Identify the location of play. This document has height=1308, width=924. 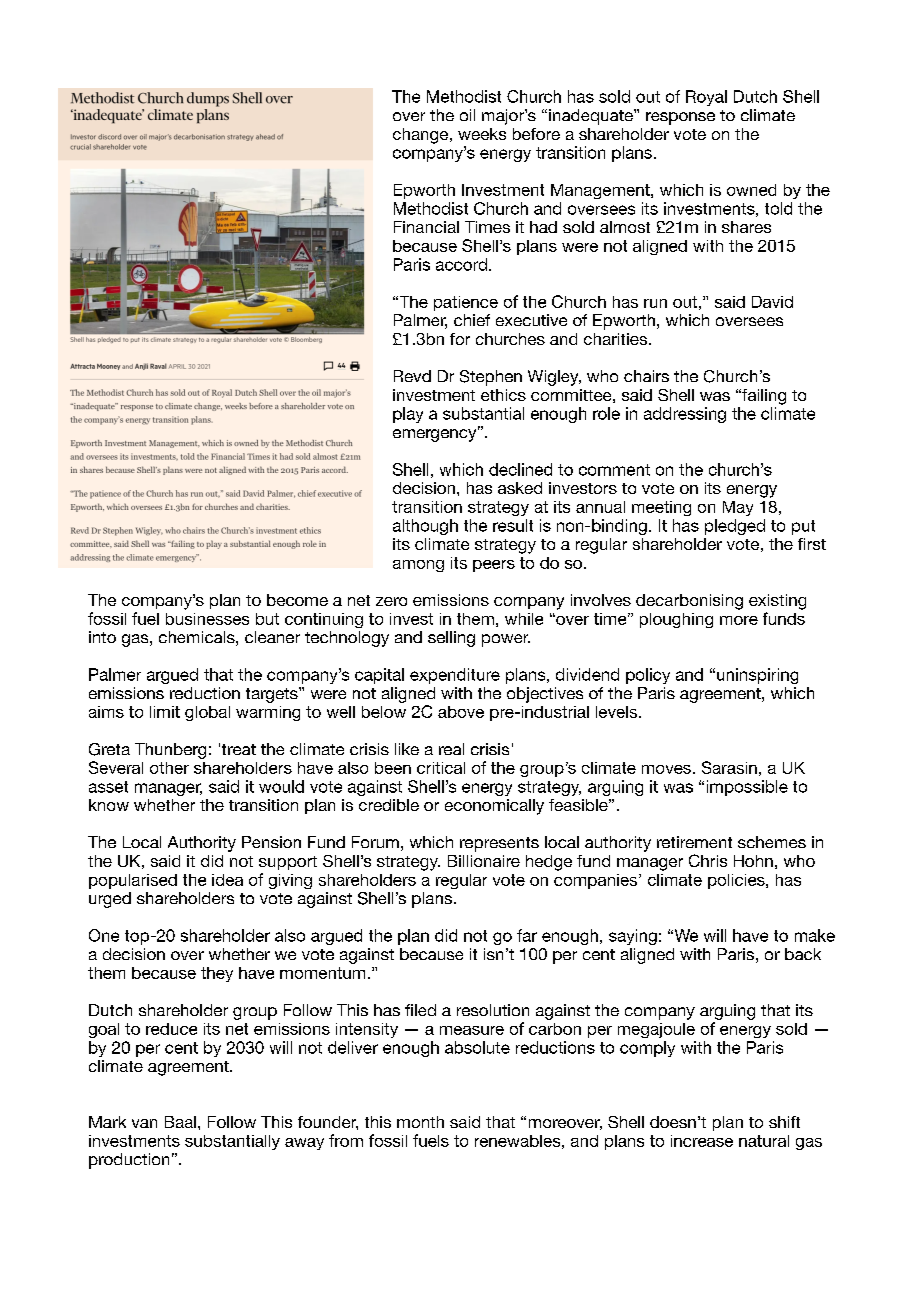
(408, 415).
